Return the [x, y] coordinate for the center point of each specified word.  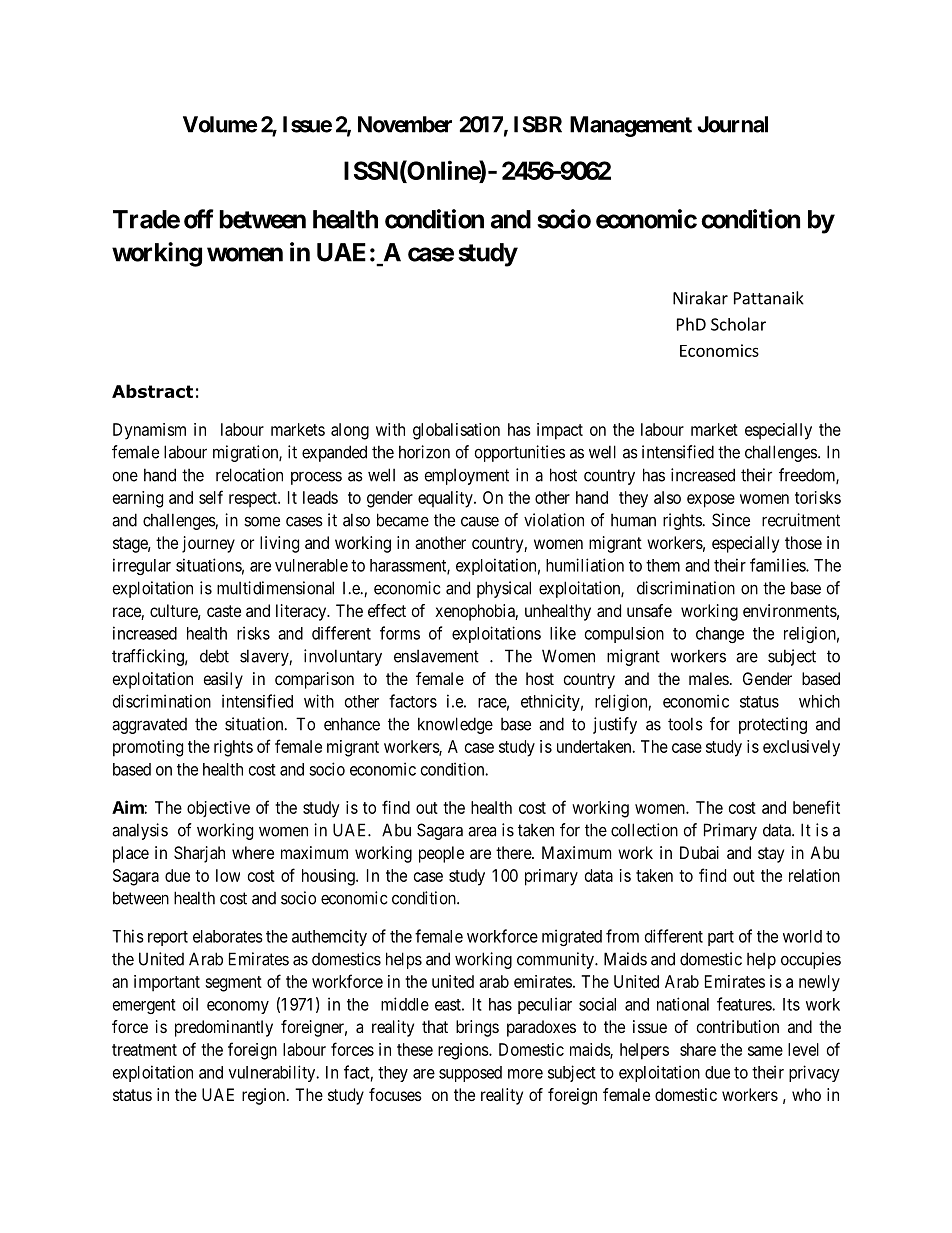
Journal [732, 124]
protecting [773, 725]
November [405, 124]
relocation [249, 475]
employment [467, 477]
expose [711, 501]
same [765, 1051]
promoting [148, 748]
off [199, 219]
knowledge [455, 725]
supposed [470, 1074]
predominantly [224, 1028]
